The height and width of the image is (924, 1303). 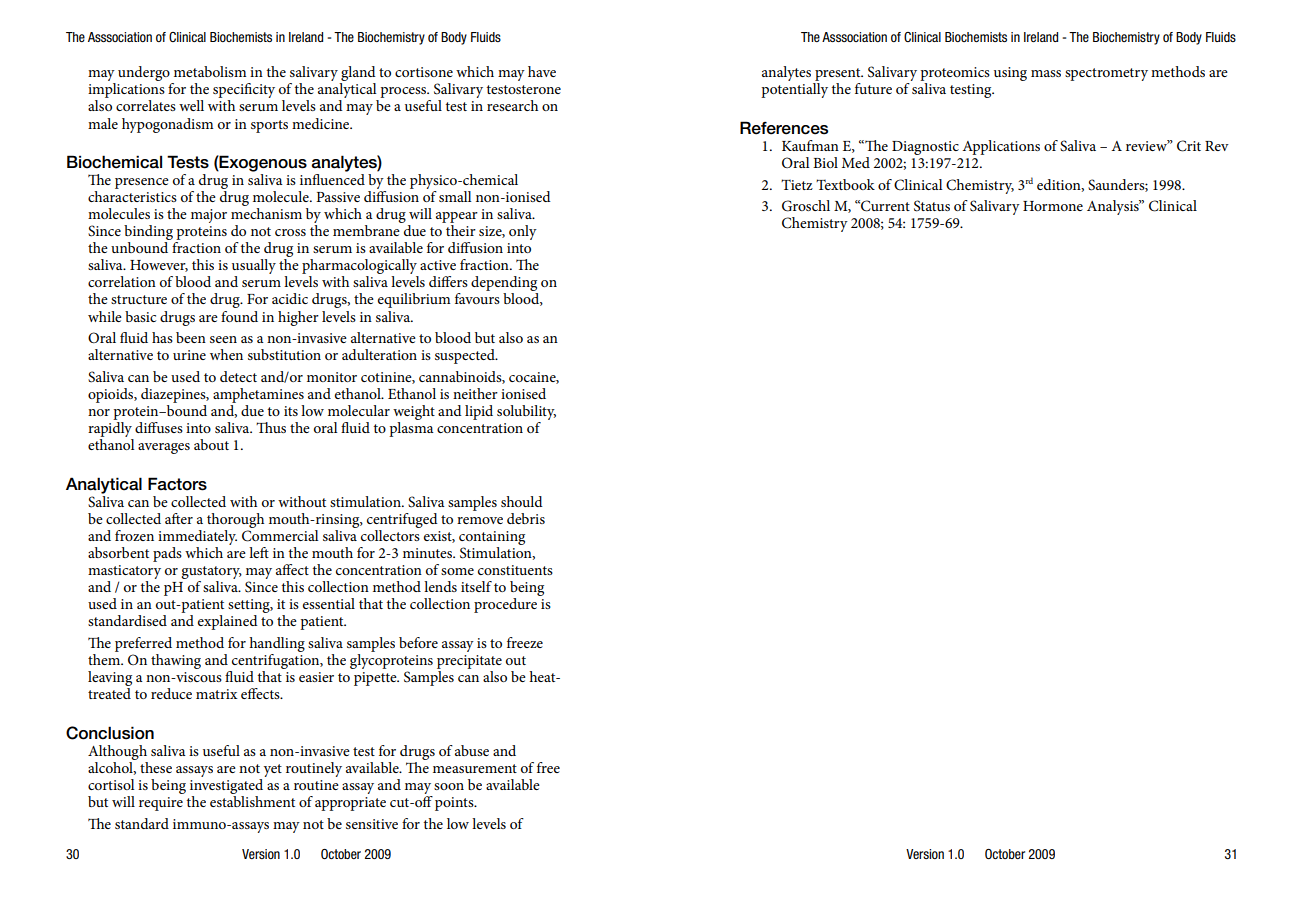 I want to click on only, so click(x=523, y=232).
